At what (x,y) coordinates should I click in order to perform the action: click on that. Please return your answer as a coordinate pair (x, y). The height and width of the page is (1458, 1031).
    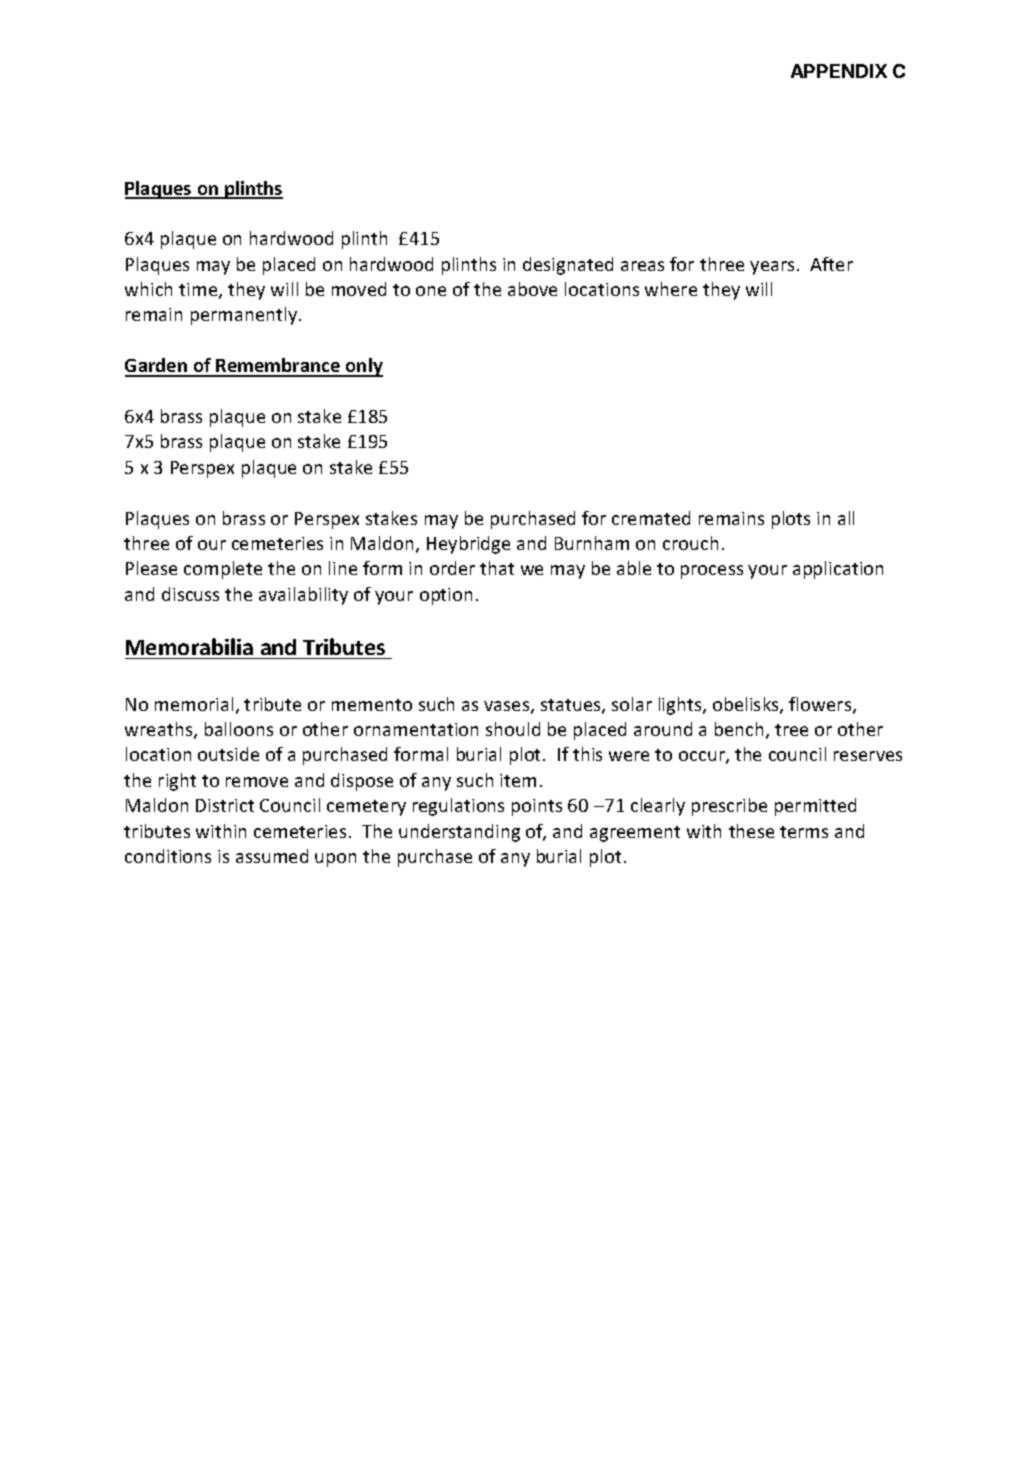
    Looking at the image, I should click on (497, 568).
